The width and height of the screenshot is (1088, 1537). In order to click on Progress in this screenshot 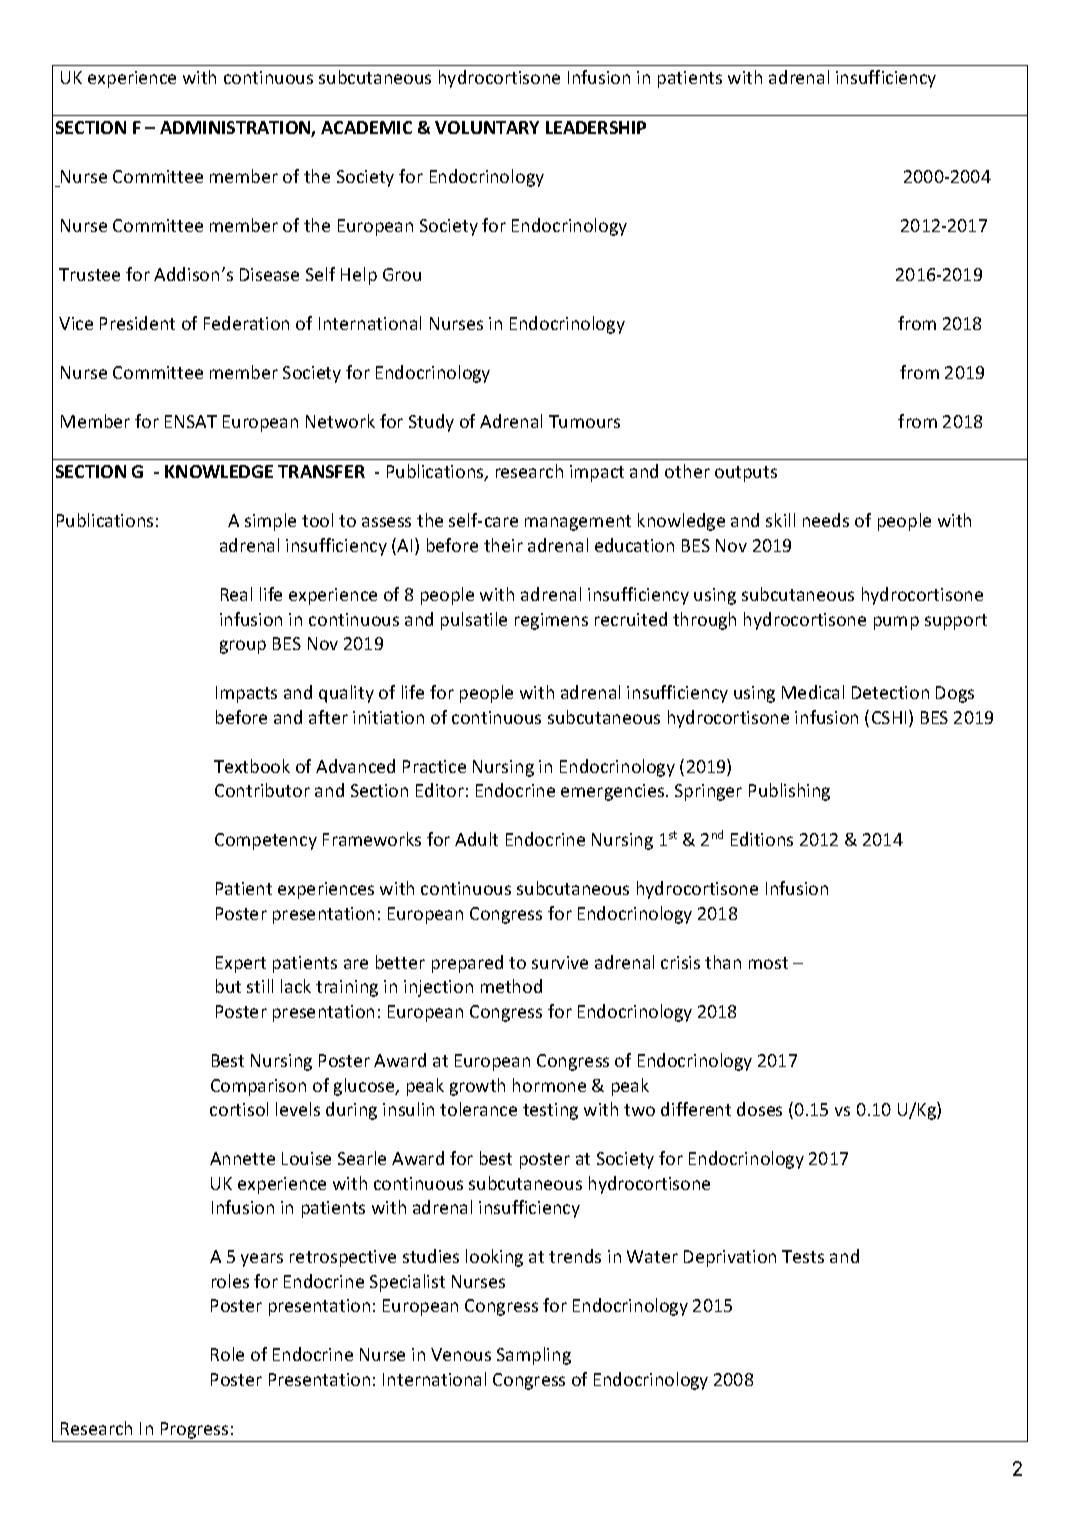, I will do `click(194, 1430)`.
